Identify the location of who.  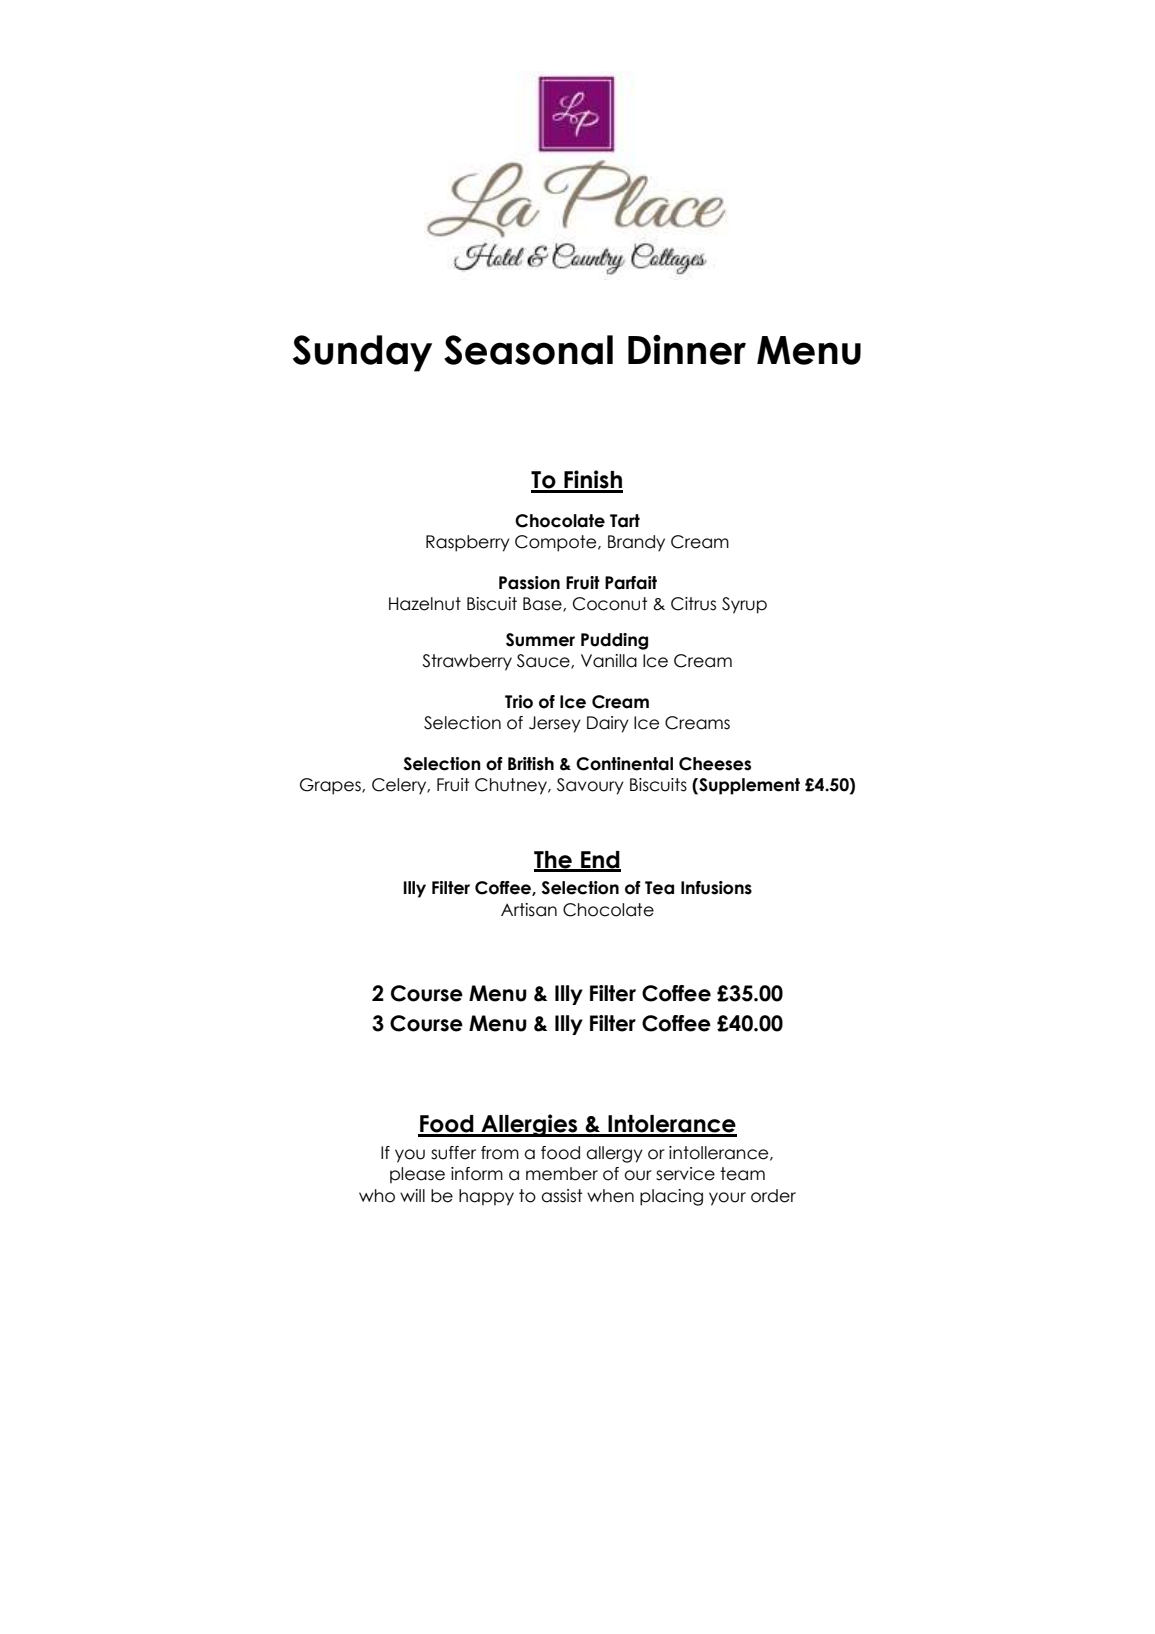
(377, 1196).
